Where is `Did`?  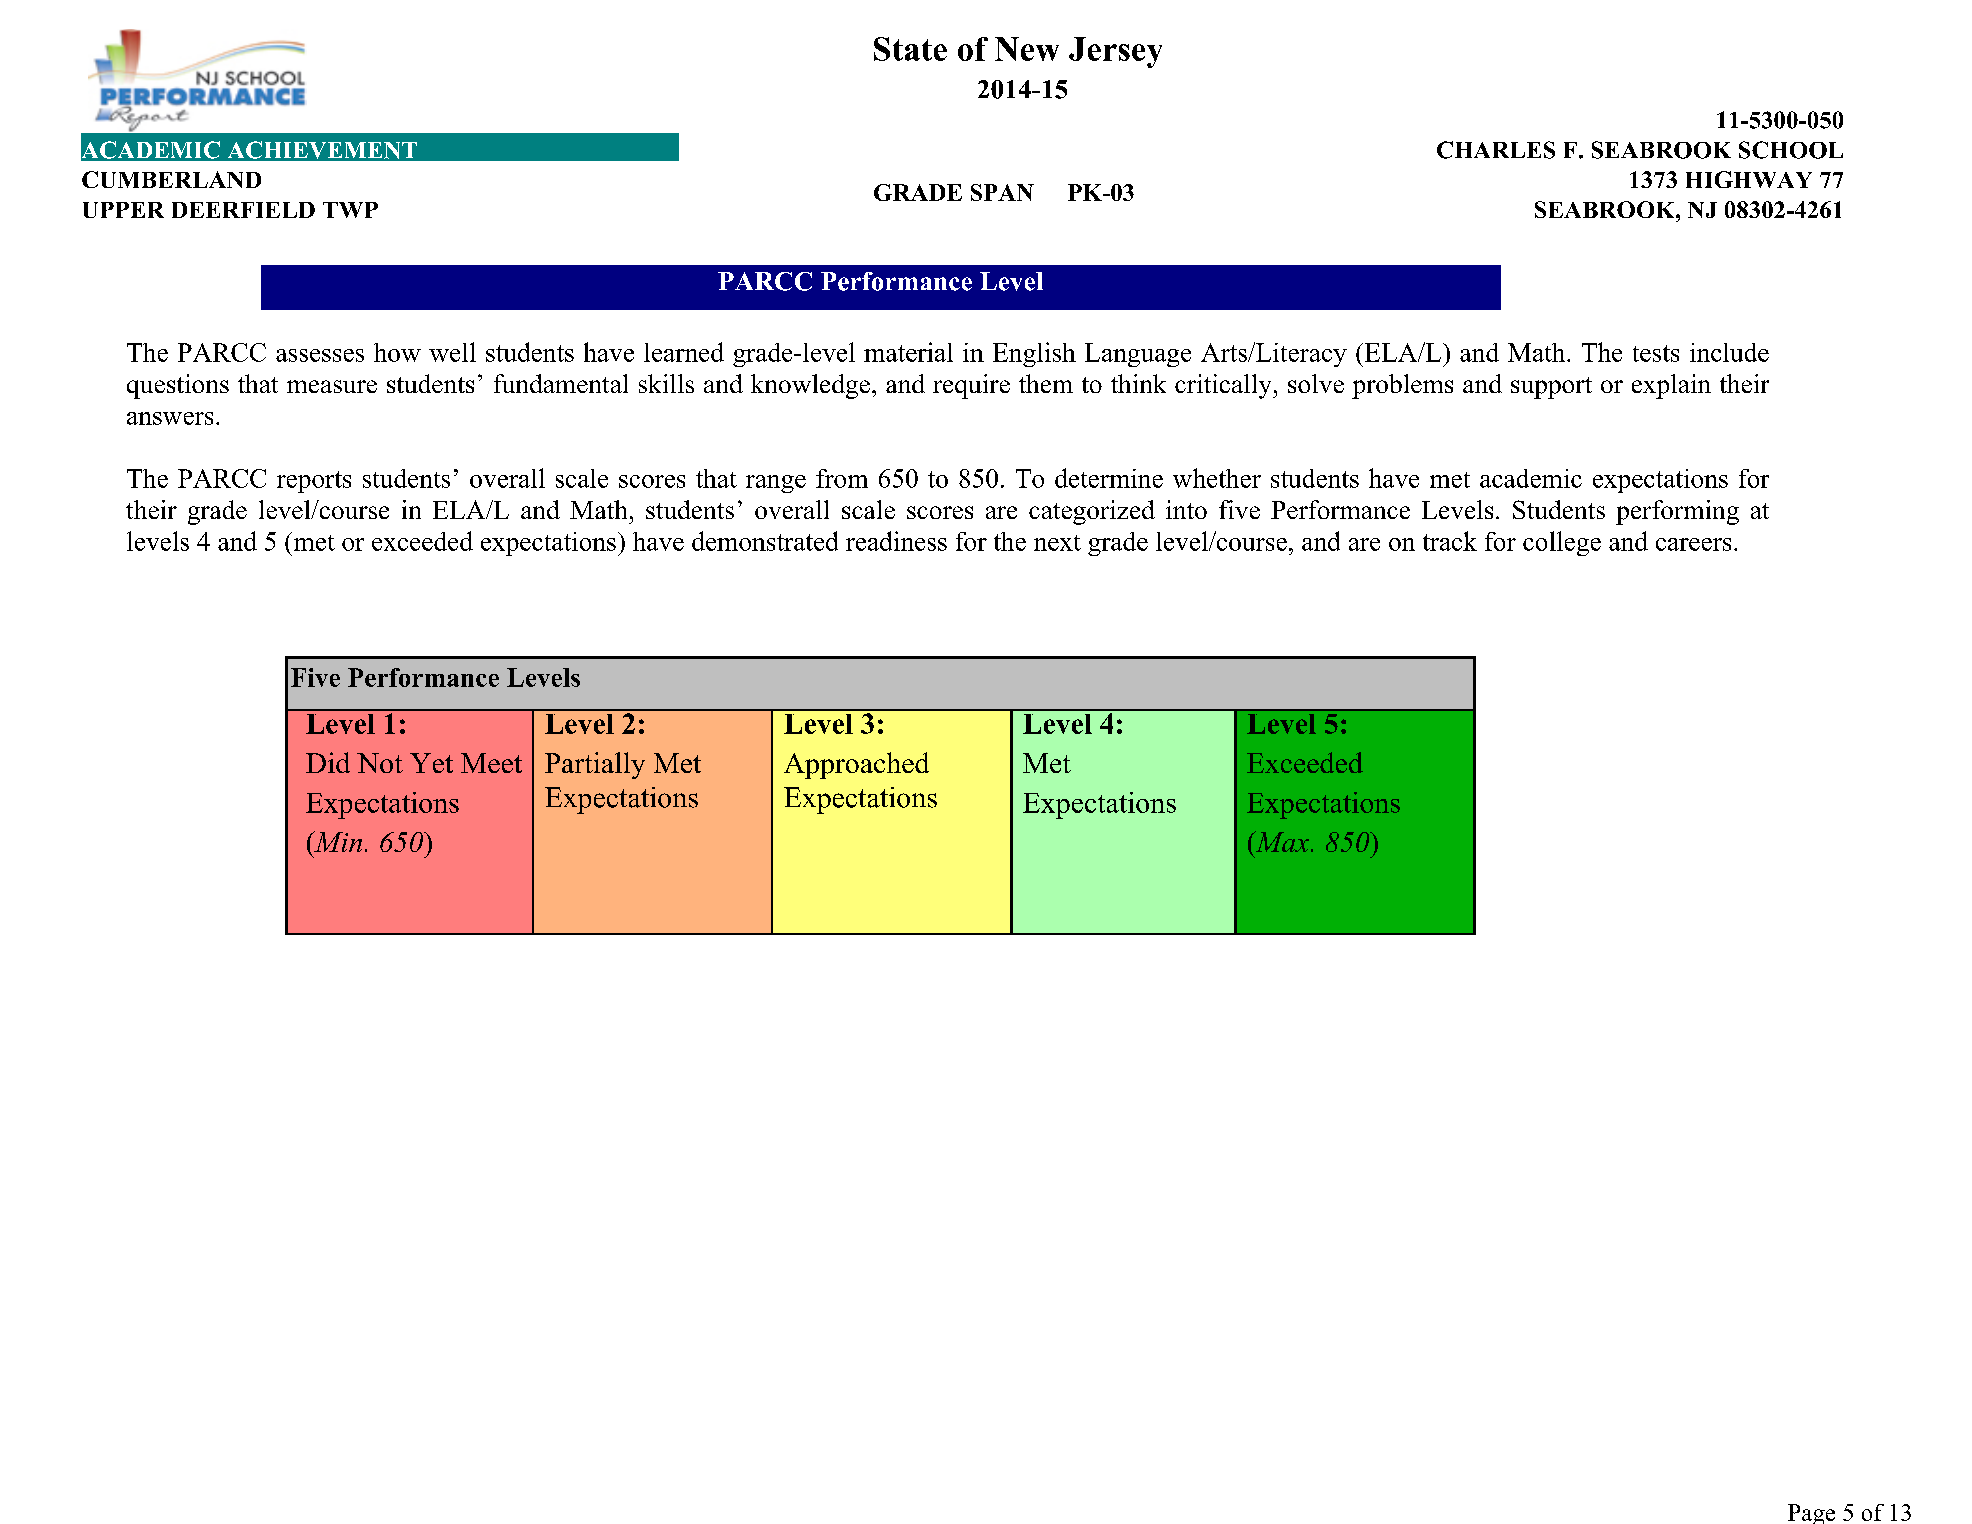 Did is located at coordinates (328, 762).
